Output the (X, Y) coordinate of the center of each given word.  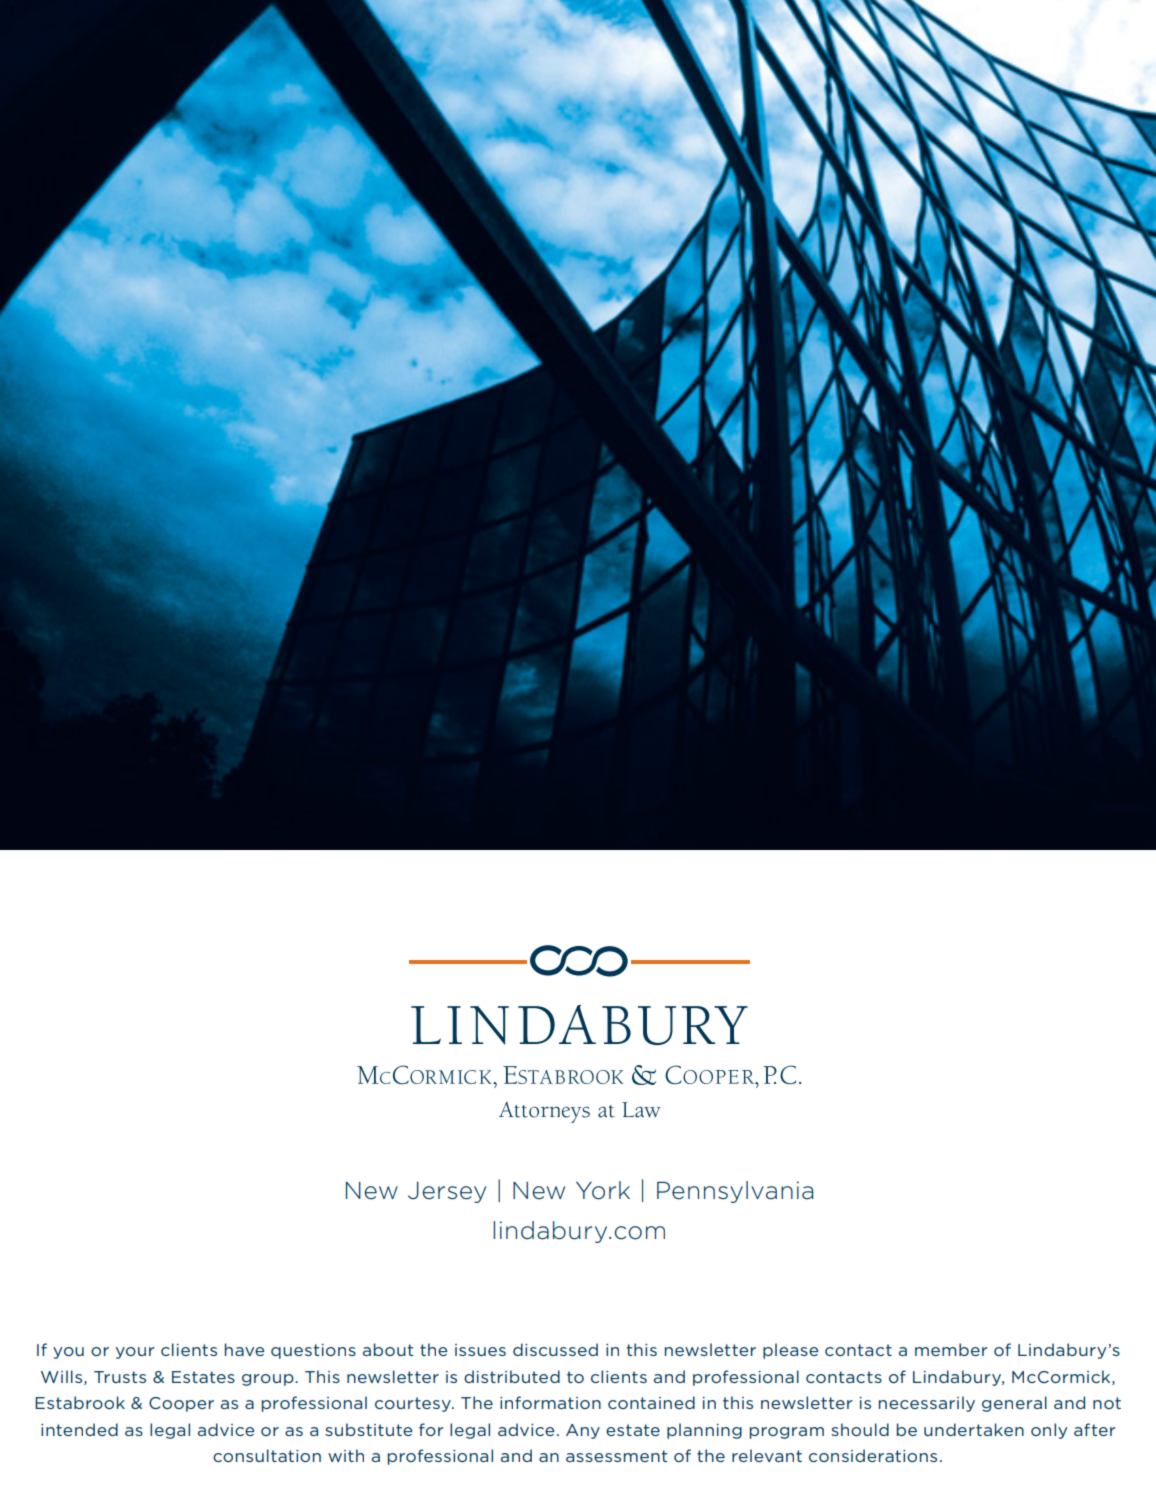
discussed (555, 1349)
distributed (512, 1376)
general (1014, 1404)
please (790, 1351)
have (244, 1349)
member (951, 1349)
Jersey (447, 1192)
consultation (267, 1455)
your (135, 1353)
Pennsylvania (735, 1192)
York (603, 1190)
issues (480, 1350)
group (269, 1380)
